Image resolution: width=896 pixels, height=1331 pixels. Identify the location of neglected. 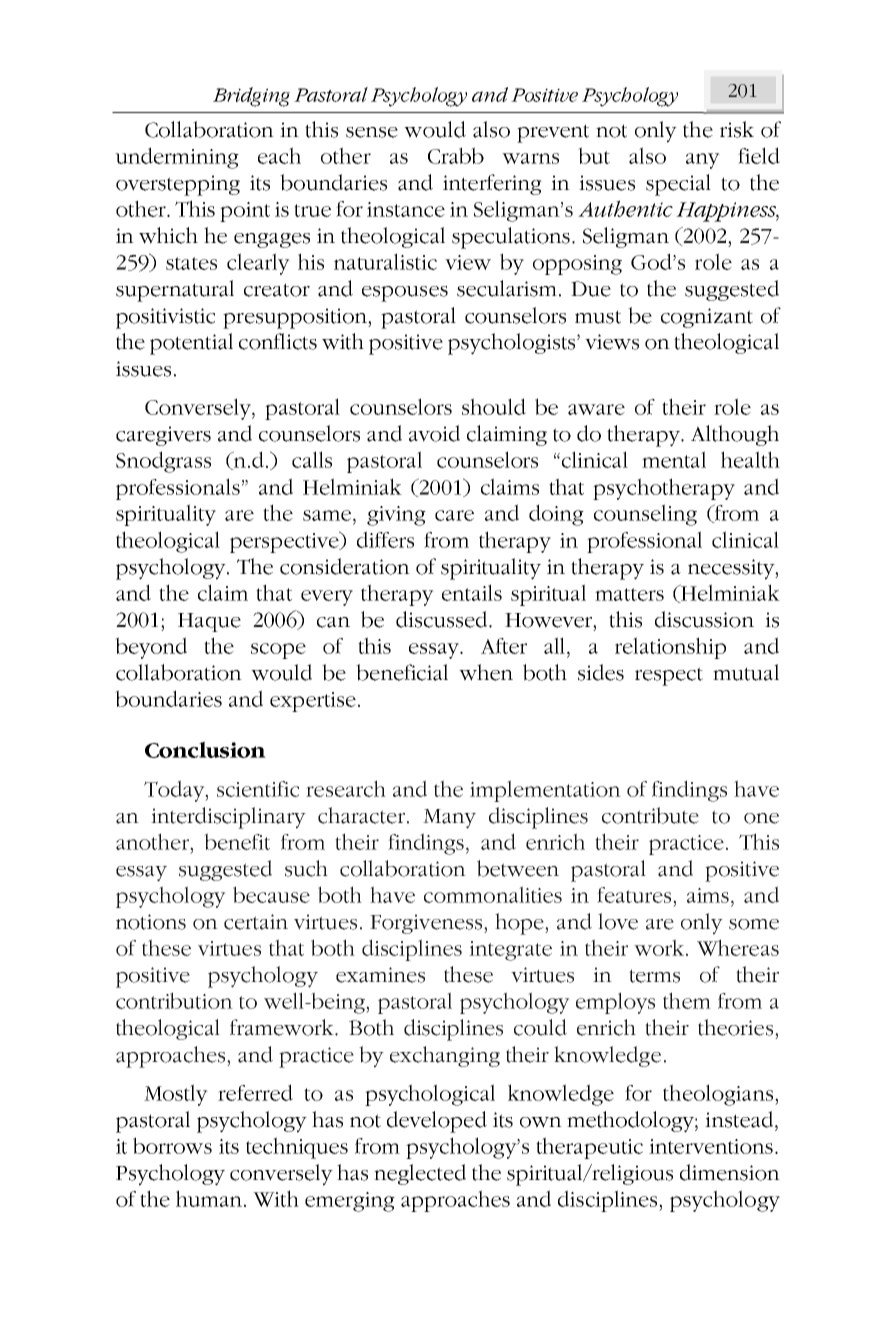
(420, 1174).
